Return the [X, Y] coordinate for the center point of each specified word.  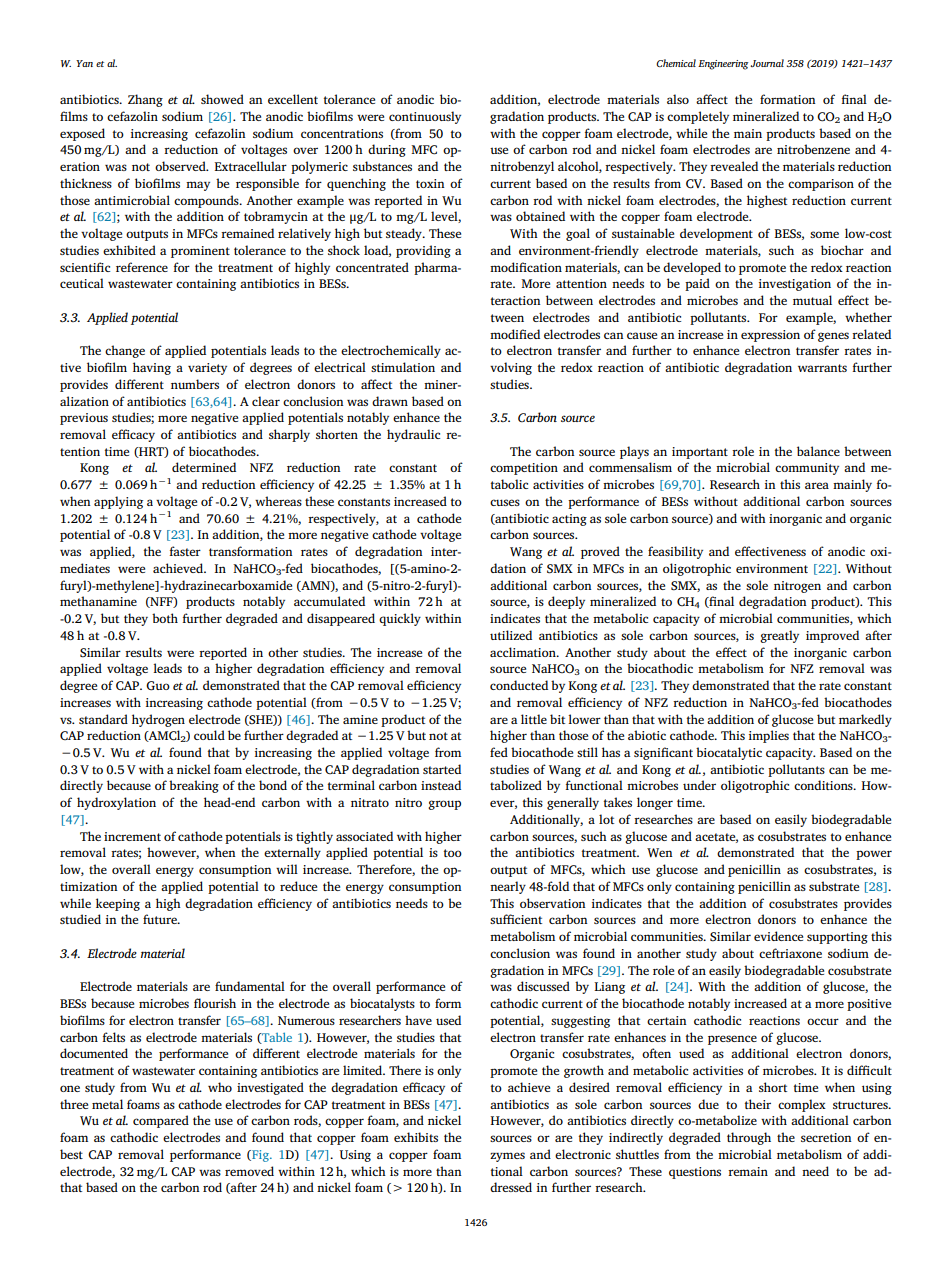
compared [161, 1121]
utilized [511, 635]
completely [698, 117]
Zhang [145, 100]
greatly [779, 636]
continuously [425, 117]
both [165, 618]
